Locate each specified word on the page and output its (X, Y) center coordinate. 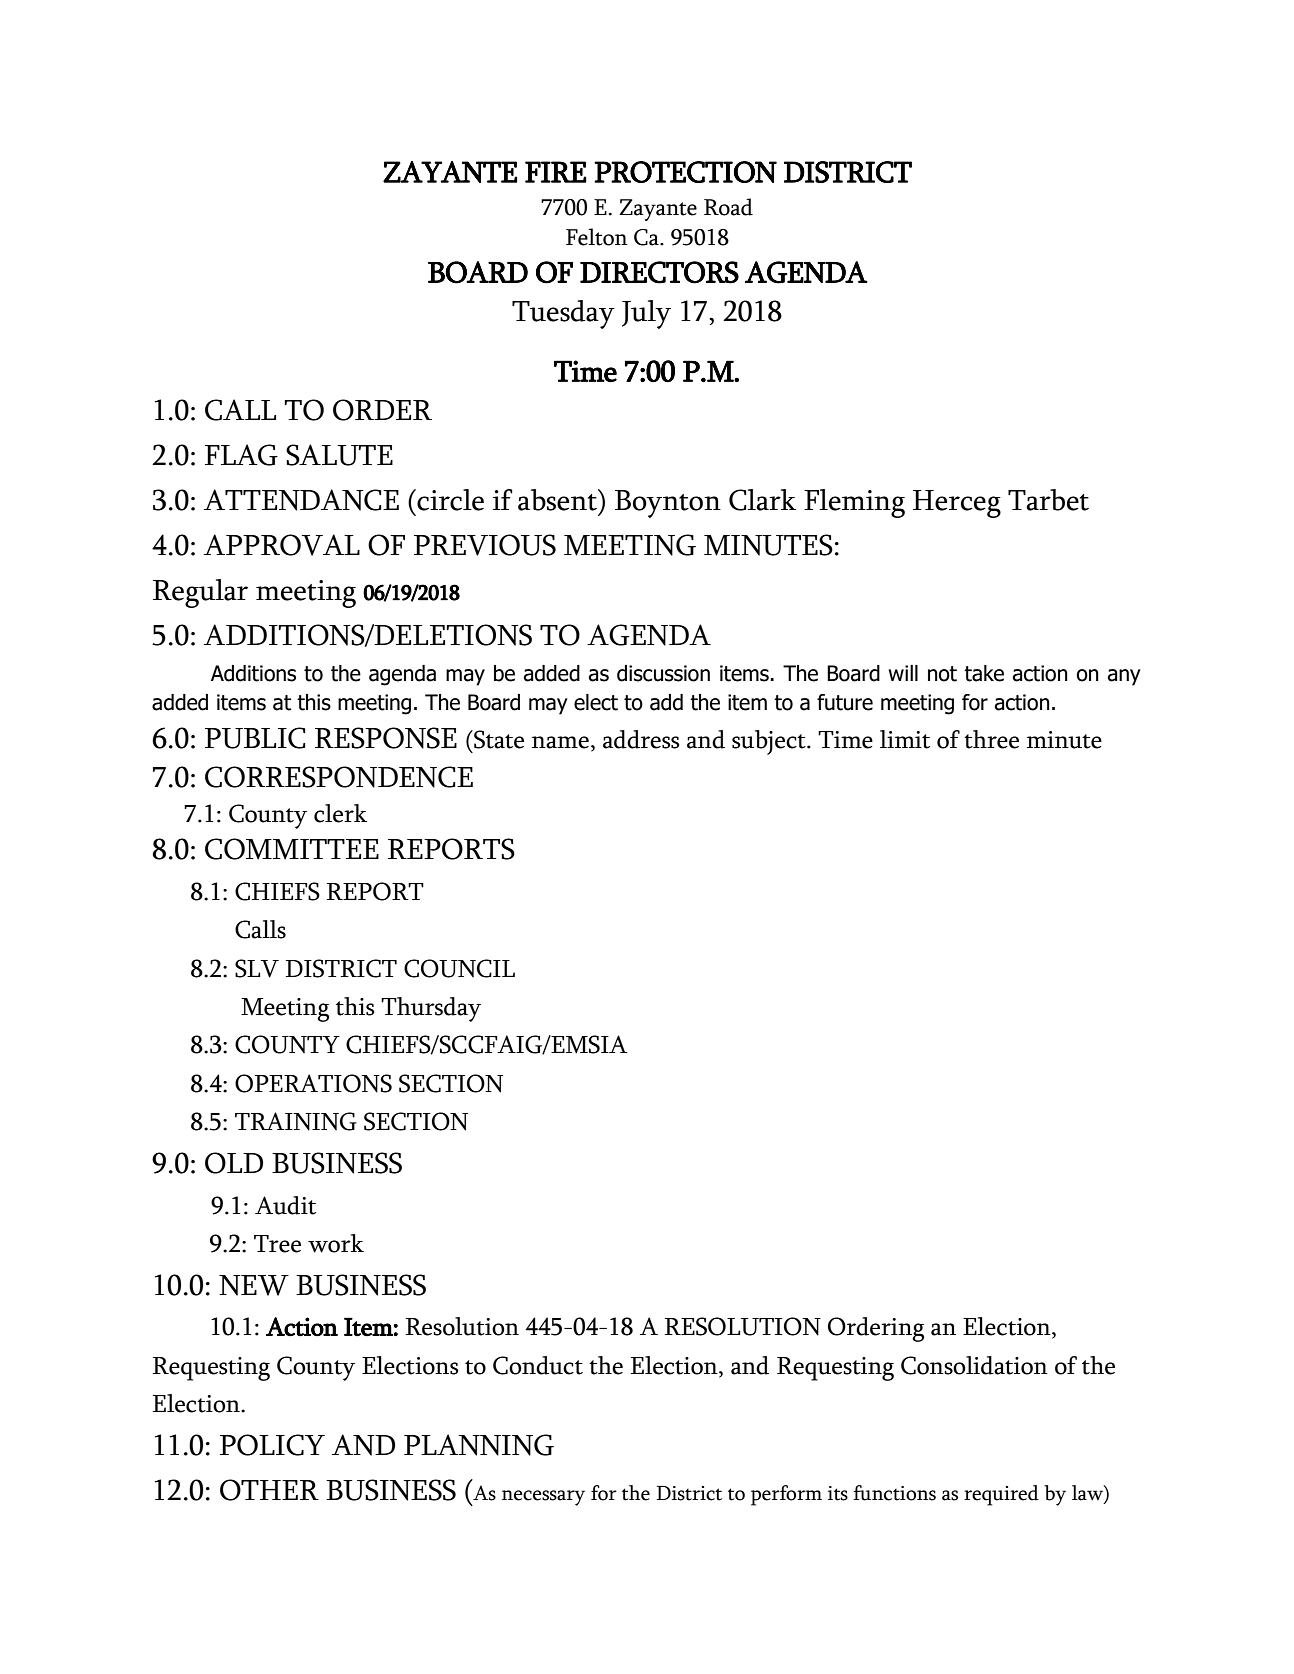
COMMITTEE (292, 849)
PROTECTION (685, 172)
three (991, 739)
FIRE (556, 172)
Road (728, 207)
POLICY (272, 1445)
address (641, 739)
